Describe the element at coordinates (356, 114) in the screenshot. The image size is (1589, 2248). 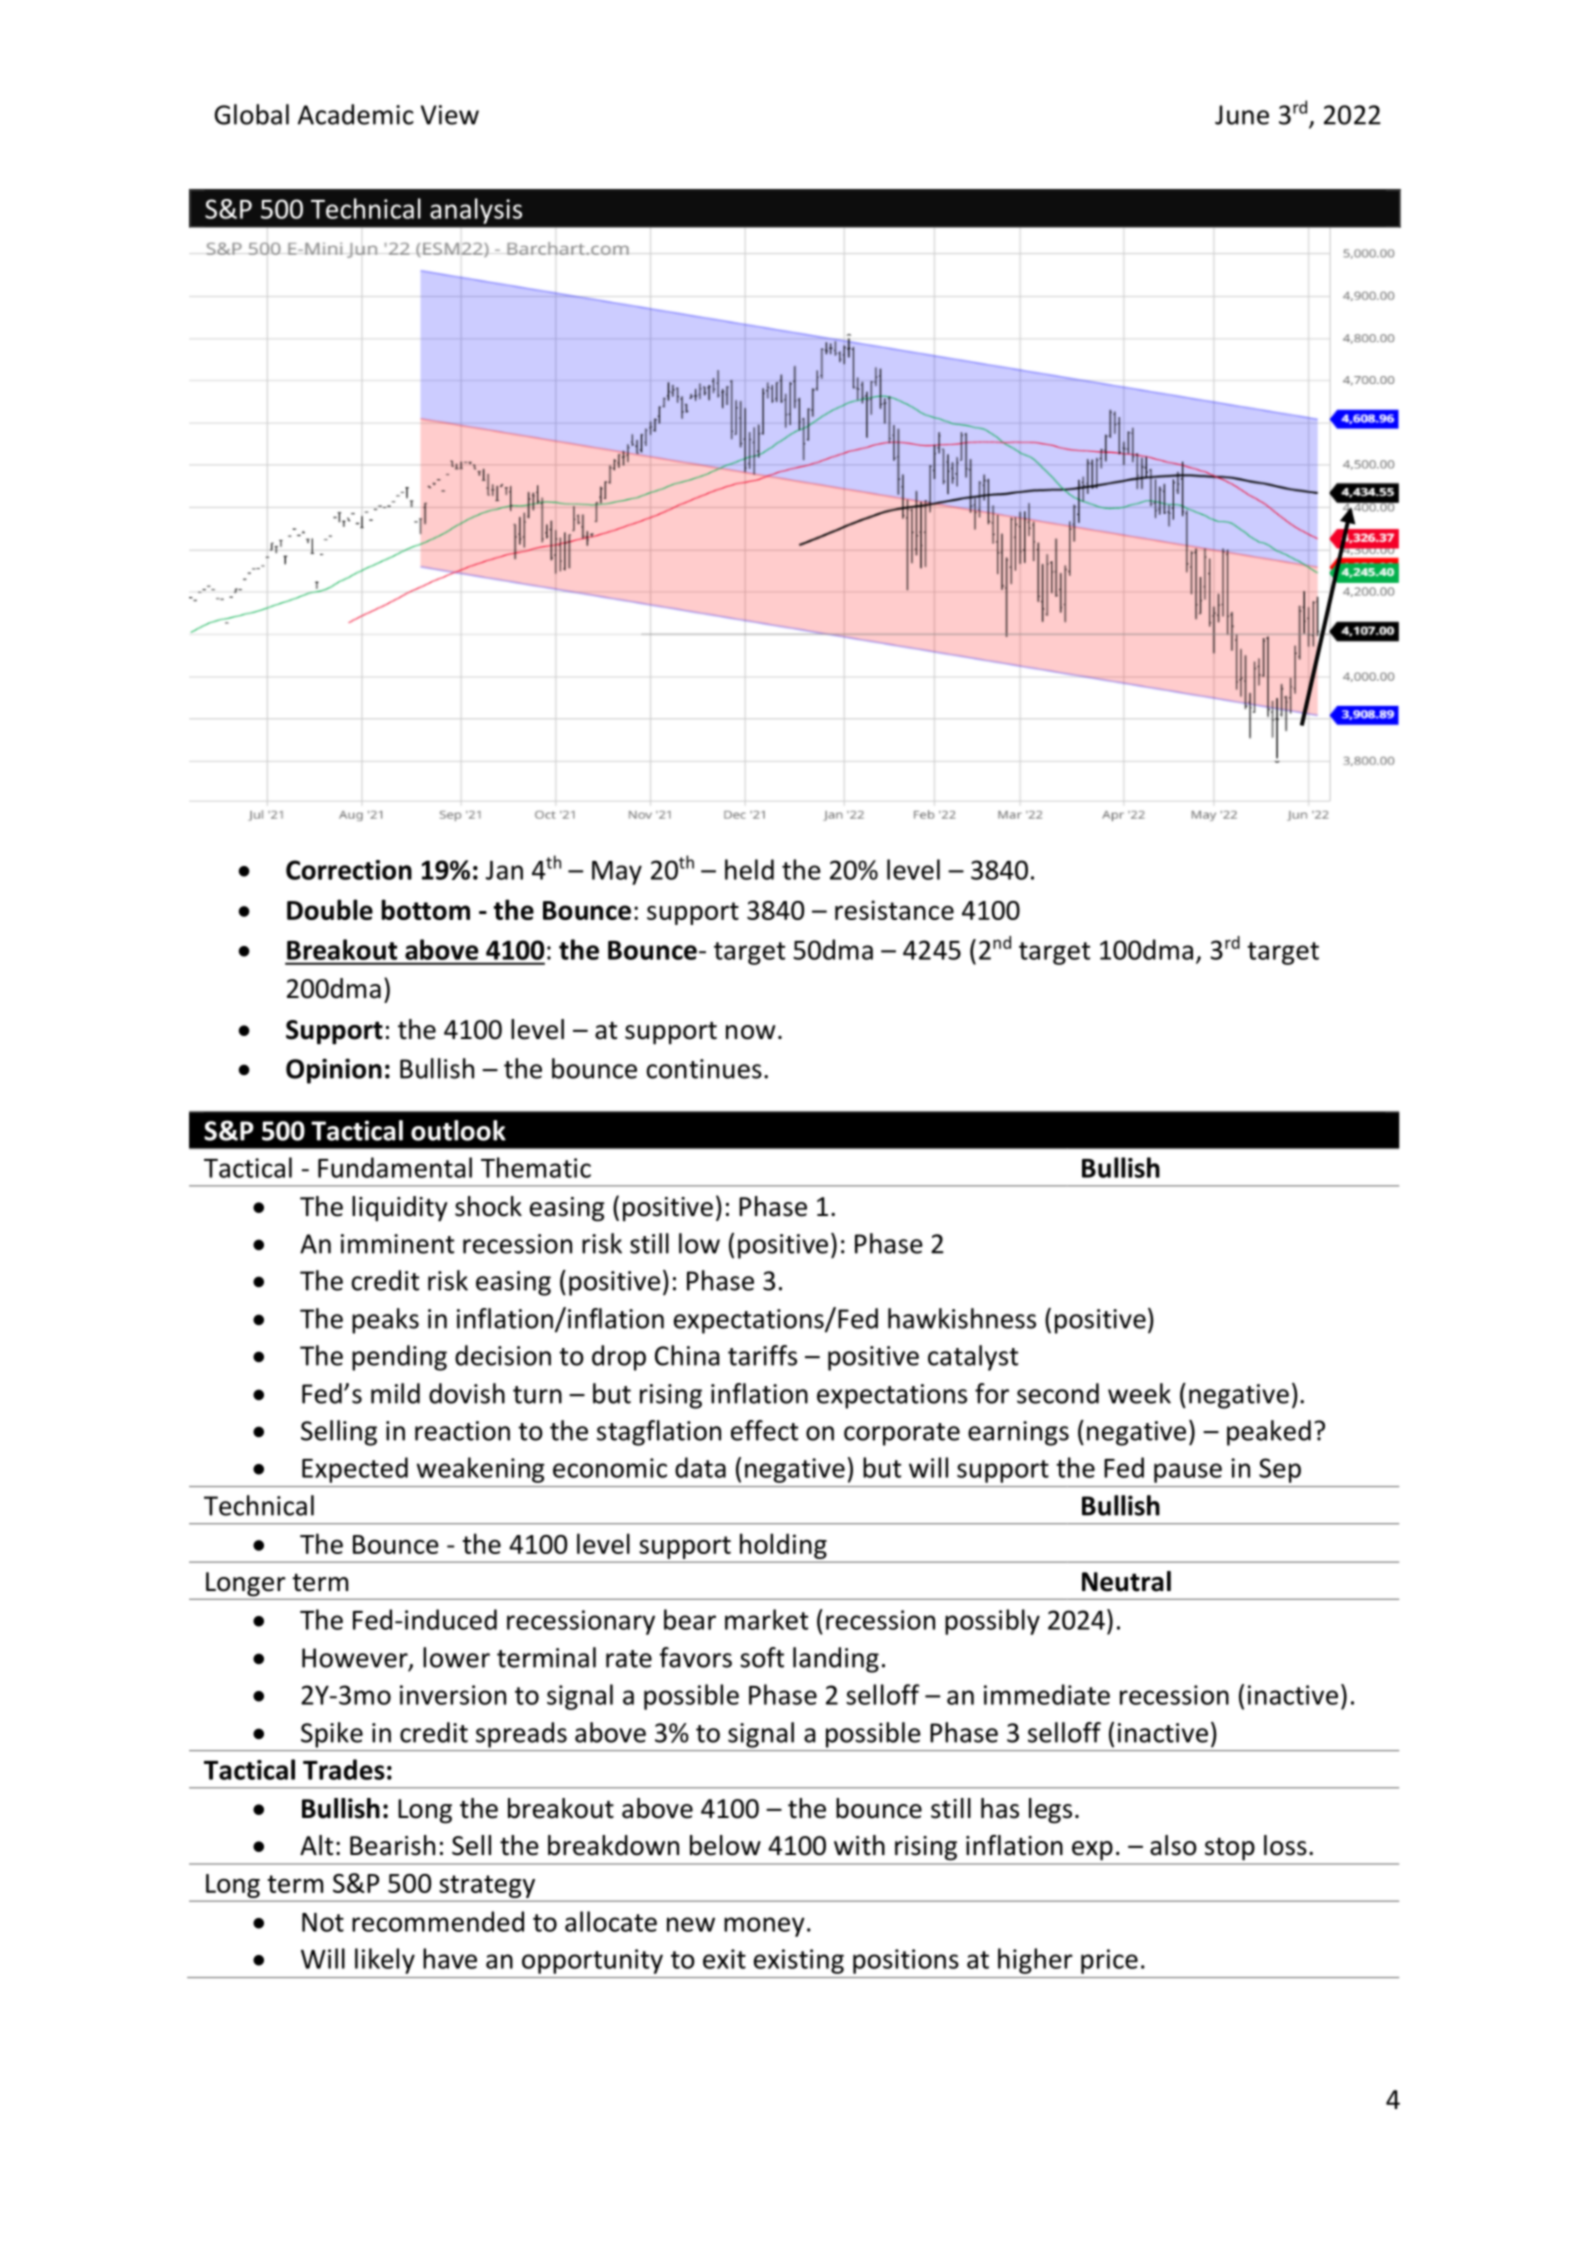
I see `Academic` at that location.
